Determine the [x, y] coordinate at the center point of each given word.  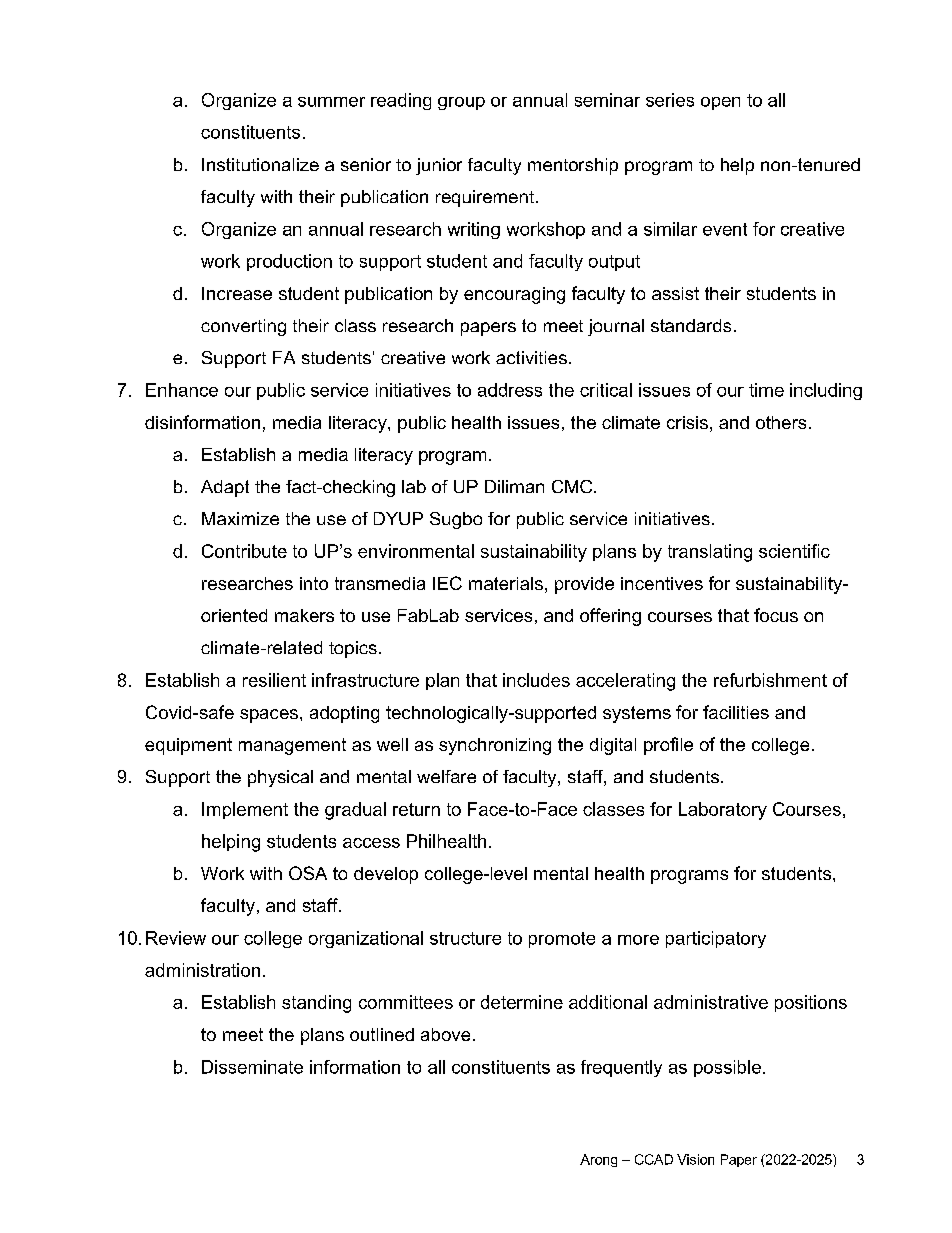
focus [776, 615]
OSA [308, 873]
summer [331, 102]
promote [562, 940]
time [766, 390]
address [510, 390]
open [720, 103]
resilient [274, 680]
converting [243, 327]
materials [506, 583]
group [461, 103]
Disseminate [252, 1067]
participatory [716, 939]
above [445, 1034]
